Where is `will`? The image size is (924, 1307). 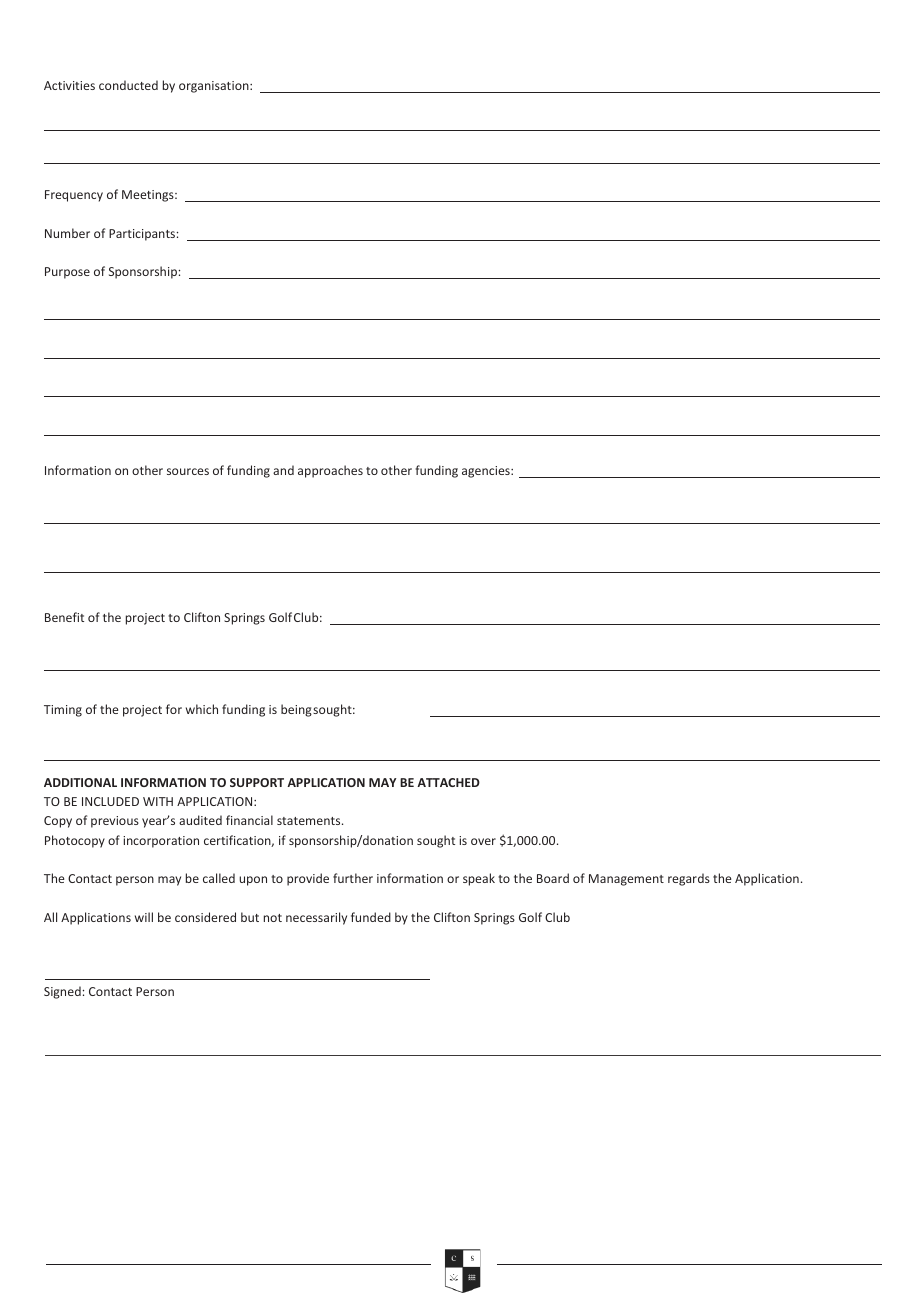
will is located at coordinates (144, 917).
